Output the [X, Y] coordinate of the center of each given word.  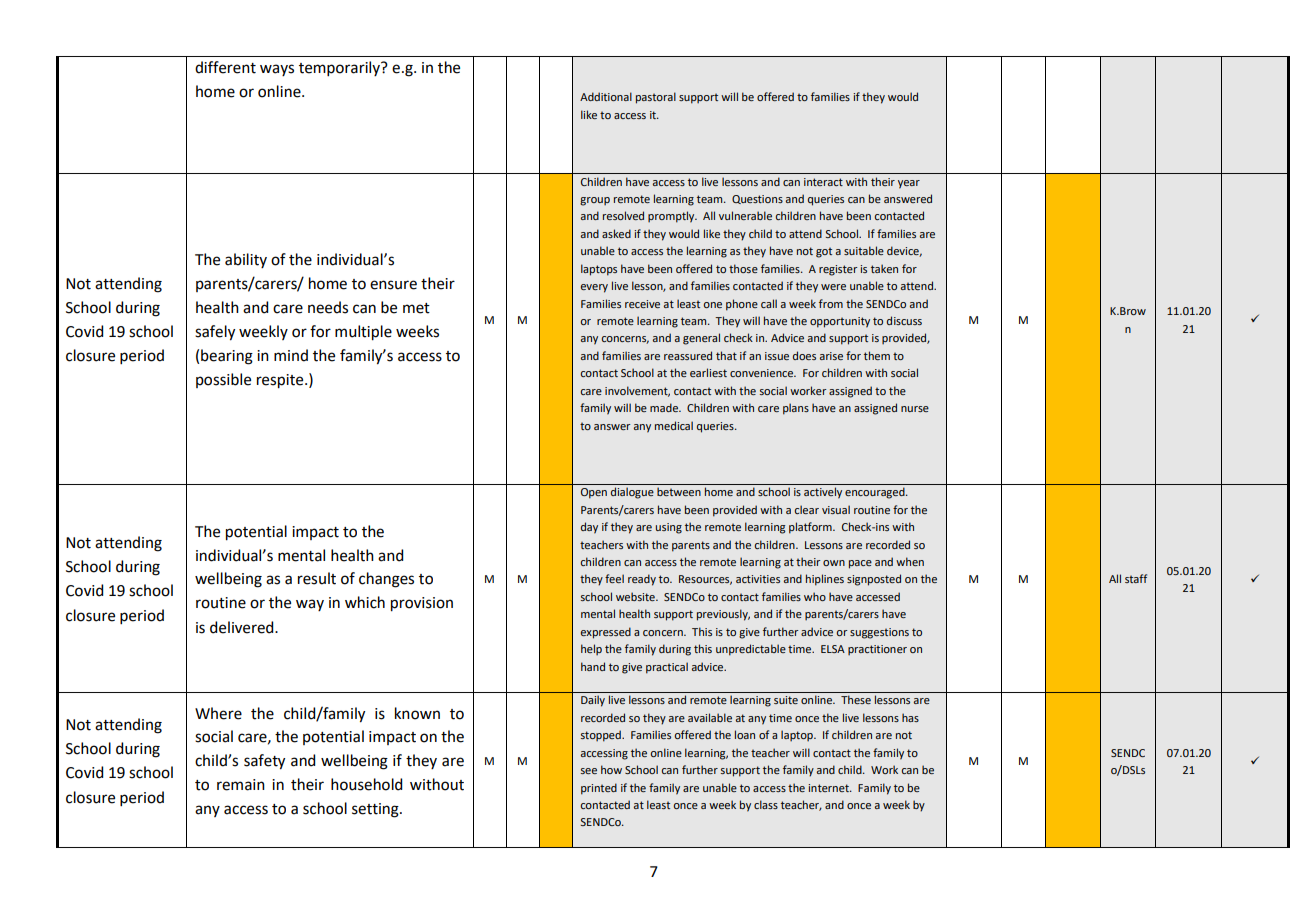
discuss [904, 320]
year [909, 184]
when [910, 561]
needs [328, 307]
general [701, 339]
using [669, 528]
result [317, 578]
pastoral [656, 98]
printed [599, 789]
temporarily [340, 68]
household [366, 784]
